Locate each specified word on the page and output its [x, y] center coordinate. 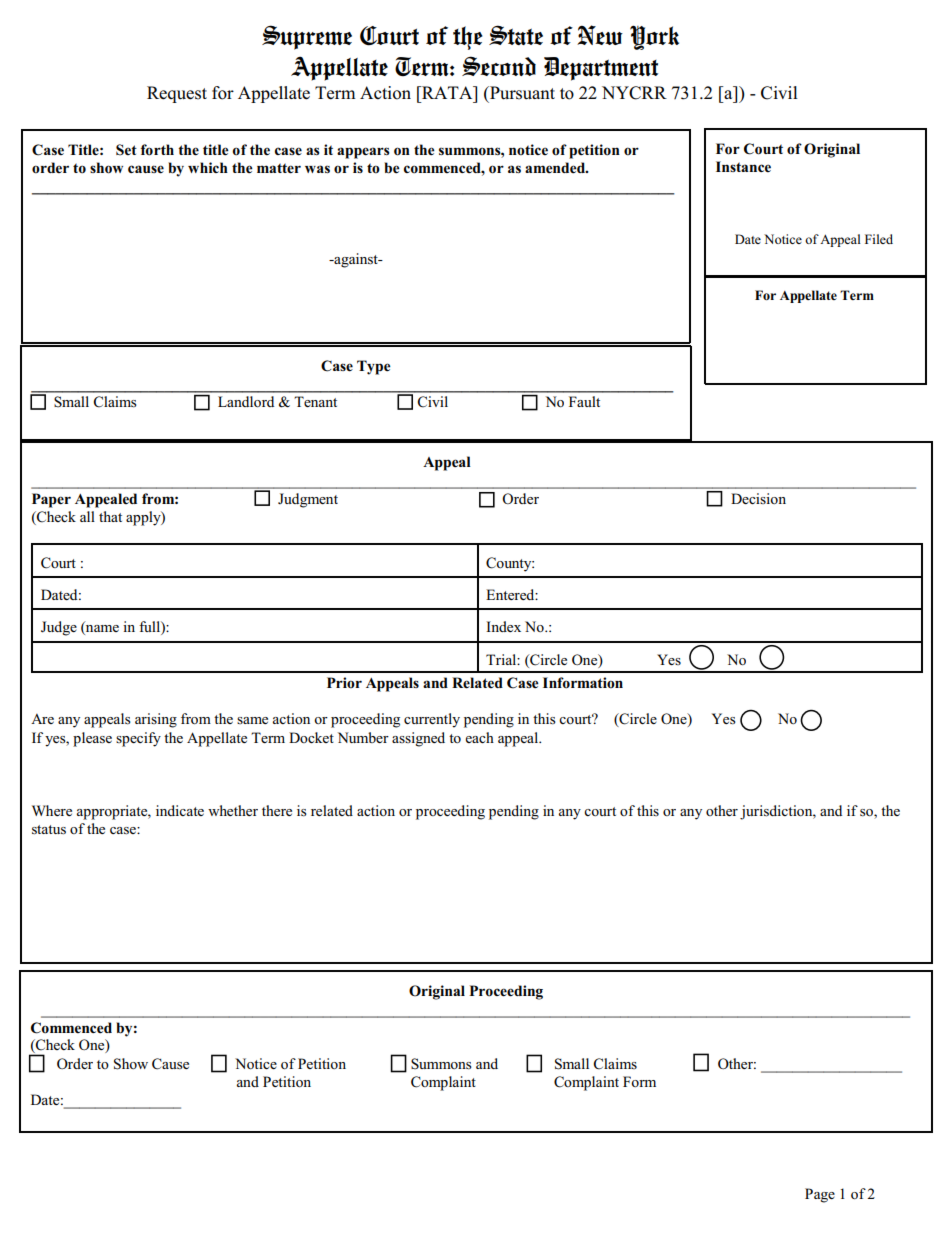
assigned [418, 739]
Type [374, 367]
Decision [758, 498]
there [277, 810]
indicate [180, 810]
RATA [447, 92]
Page [820, 1195]
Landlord [246, 401]
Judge [59, 628]
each [480, 737]
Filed [879, 239]
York [654, 37]
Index [503, 626]
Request [177, 94]
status [49, 830]
